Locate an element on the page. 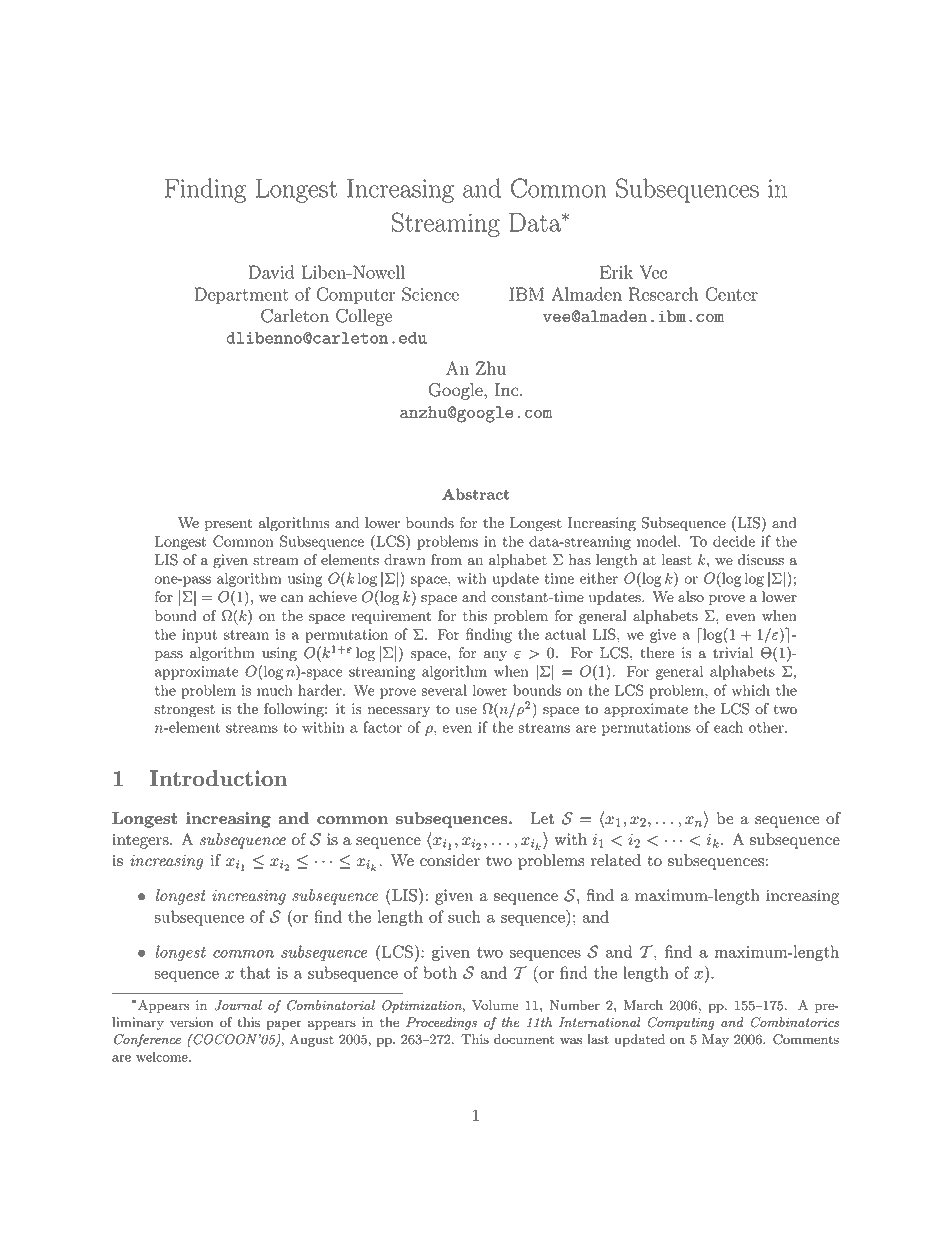 The image size is (952, 1233). integers is located at coordinates (141, 841).
